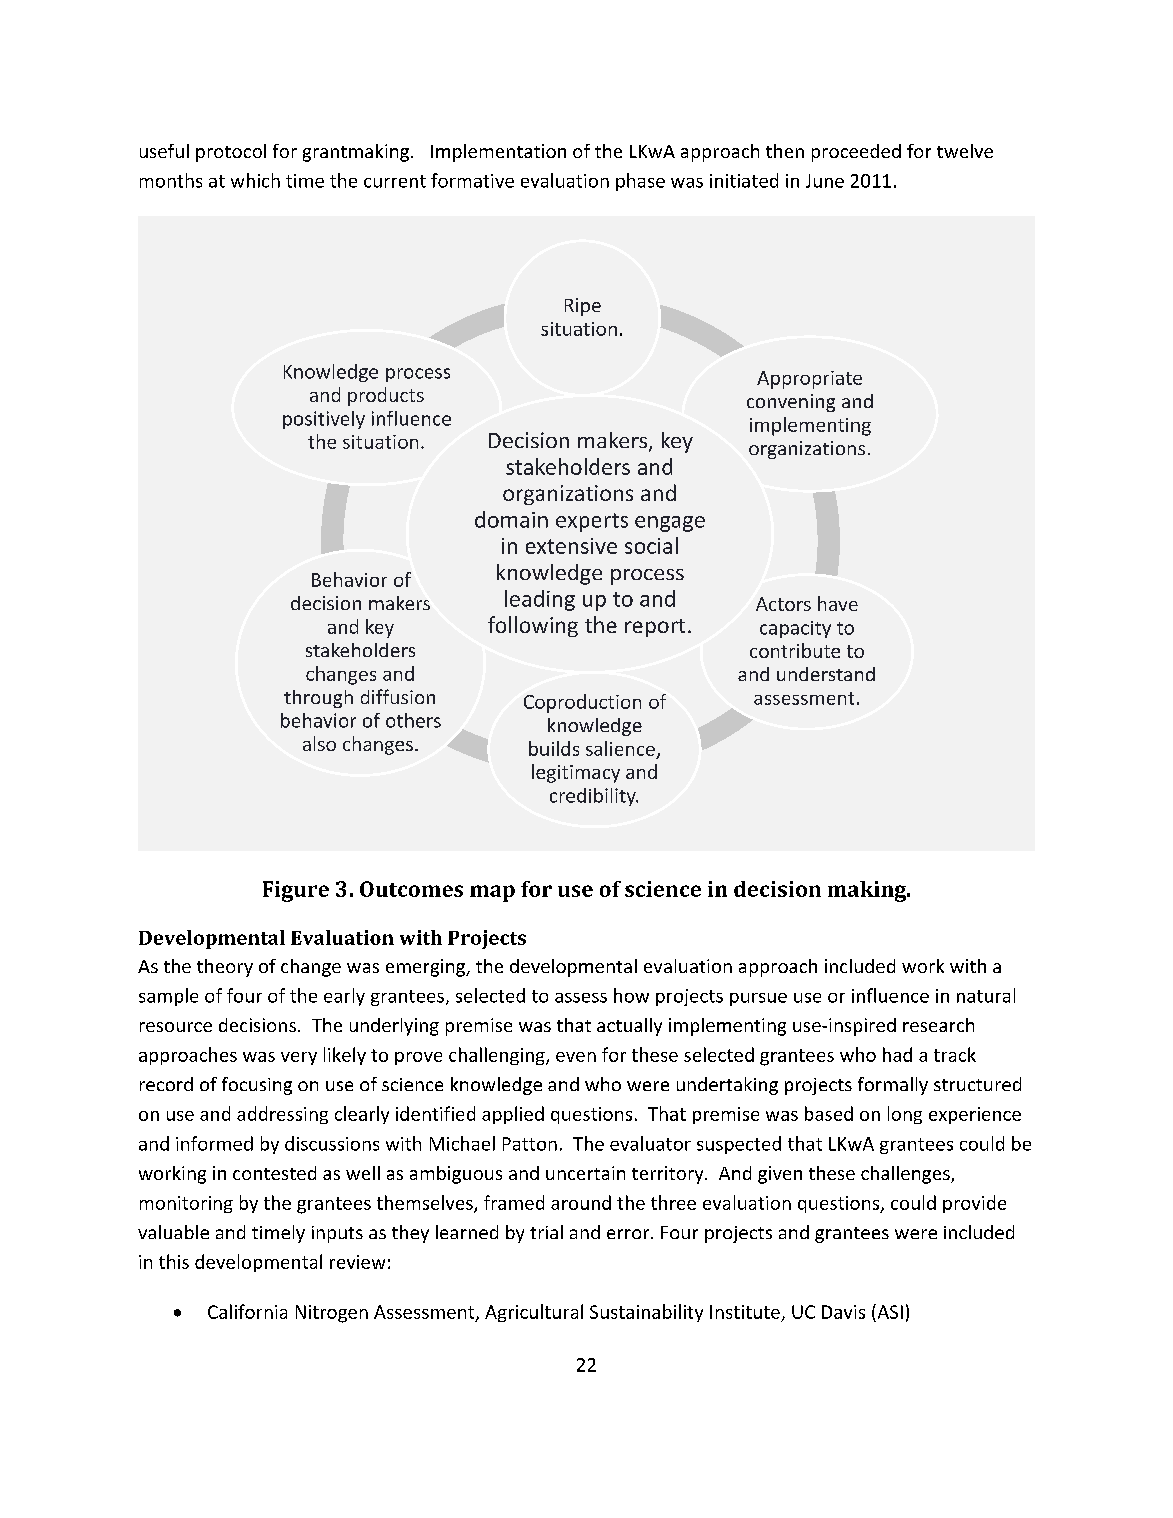 This screenshot has width=1173, height=1518. I want to click on California, so click(247, 1311).
